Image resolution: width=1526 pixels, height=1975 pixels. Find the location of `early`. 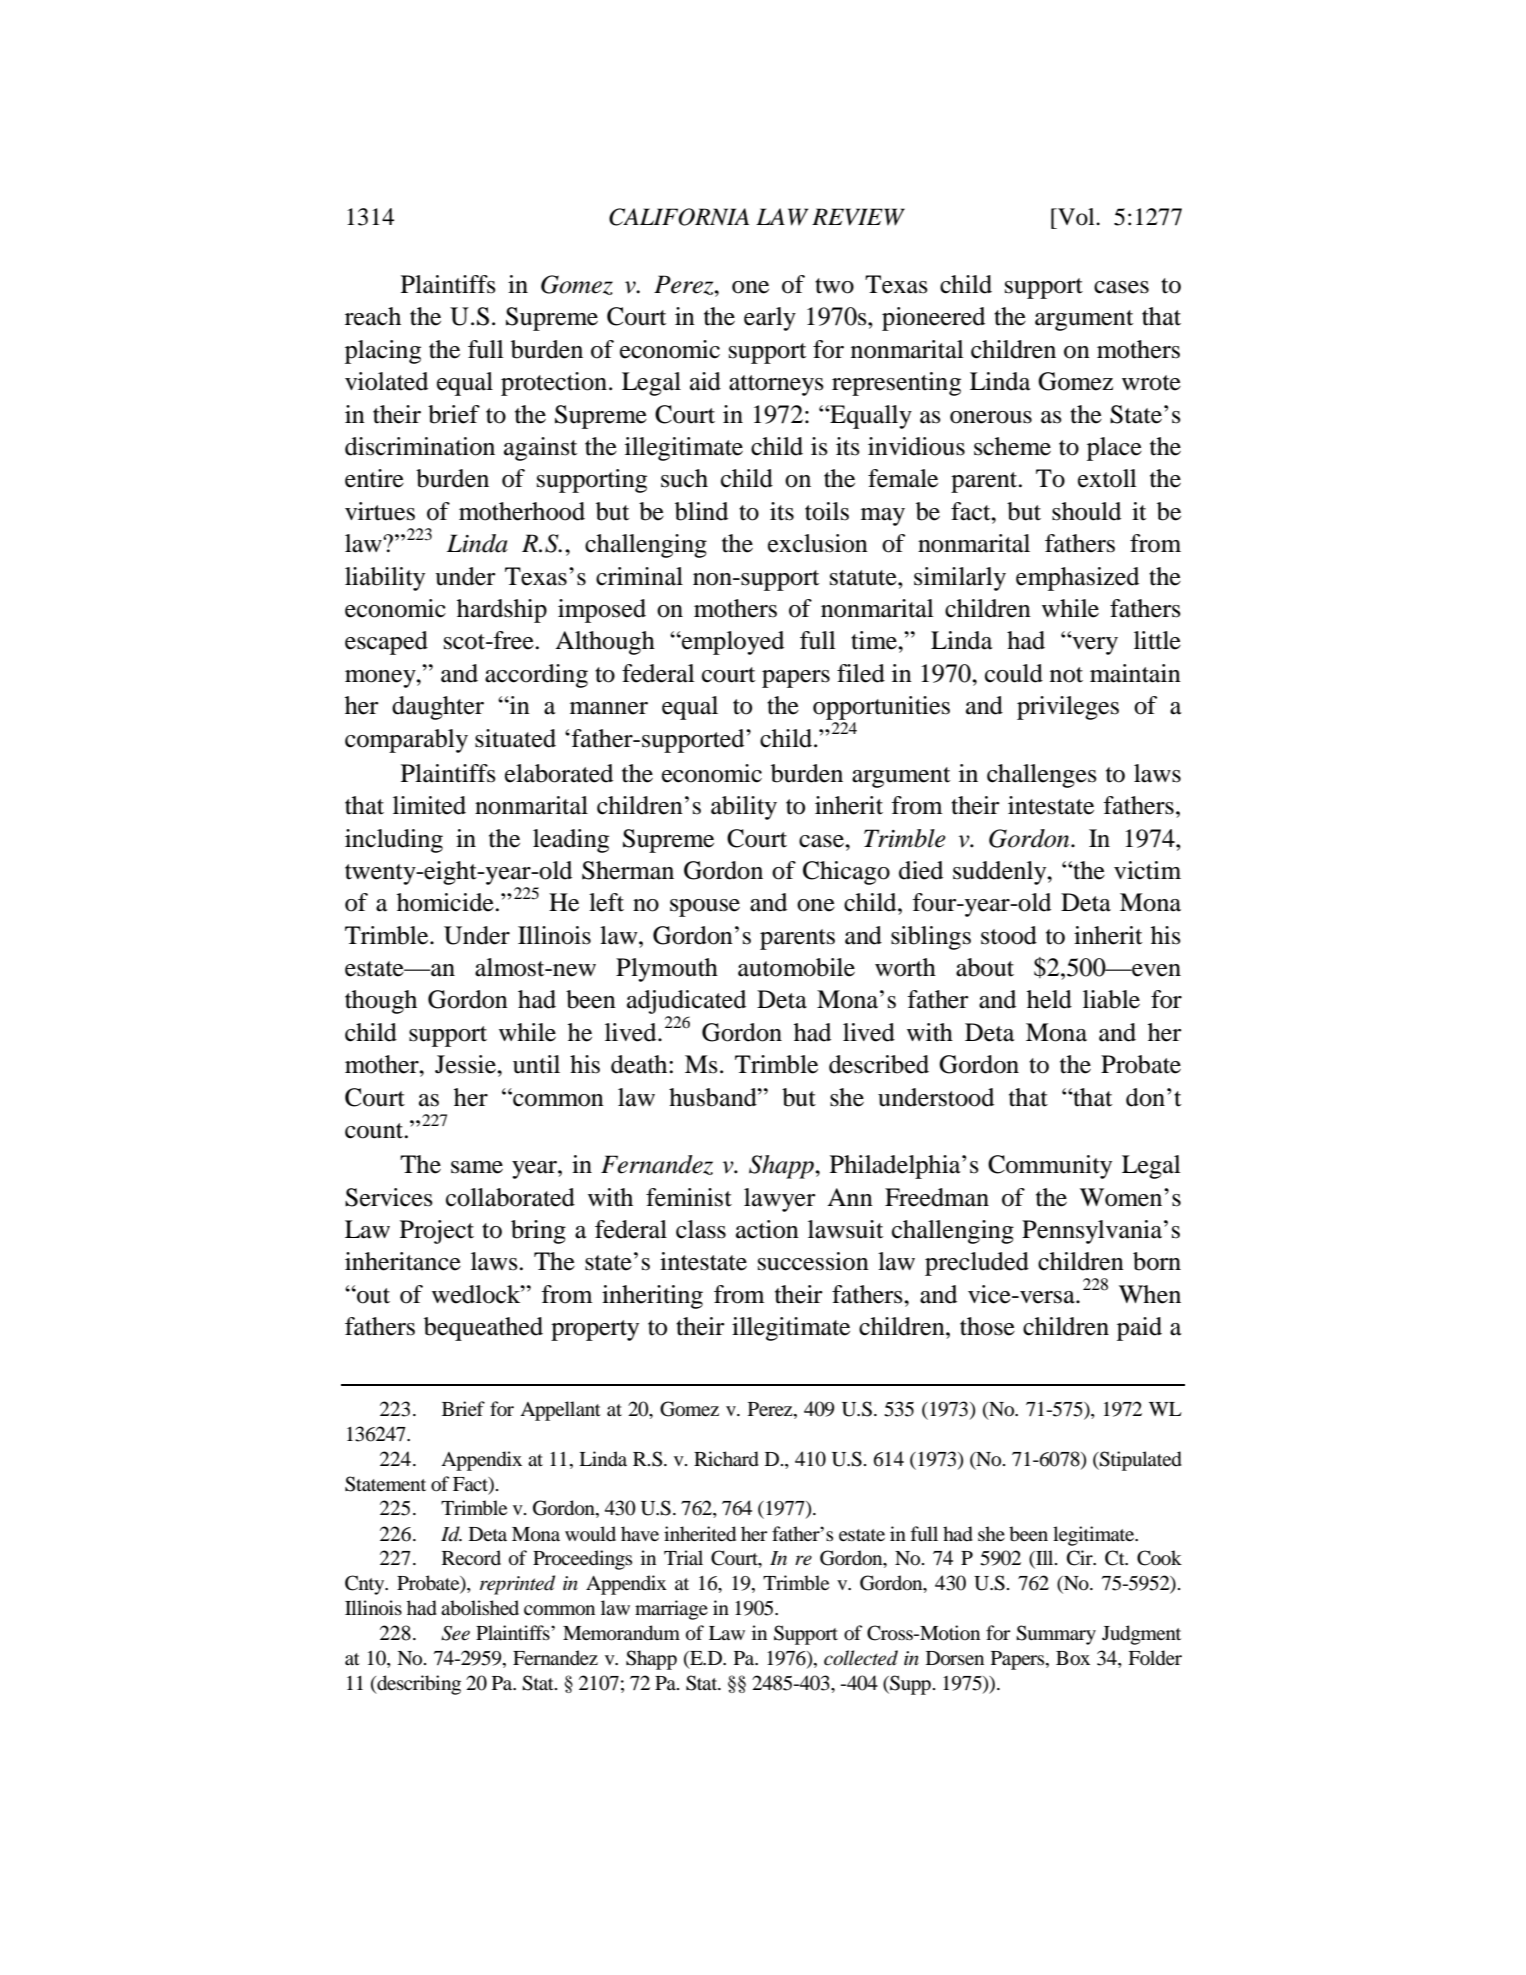

early is located at coordinates (770, 319).
